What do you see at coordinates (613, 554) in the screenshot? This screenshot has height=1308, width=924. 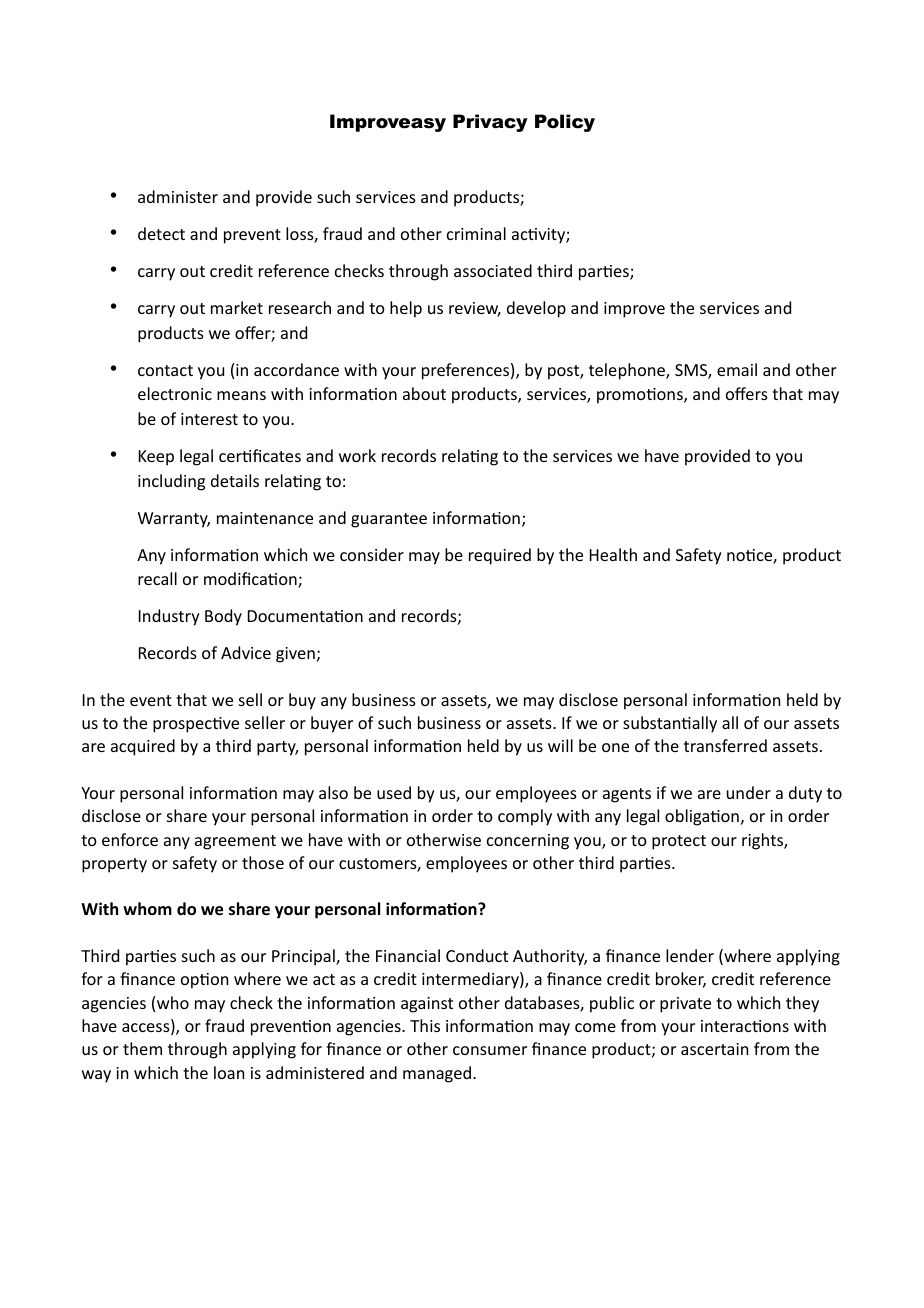 I see `Health` at bounding box center [613, 554].
